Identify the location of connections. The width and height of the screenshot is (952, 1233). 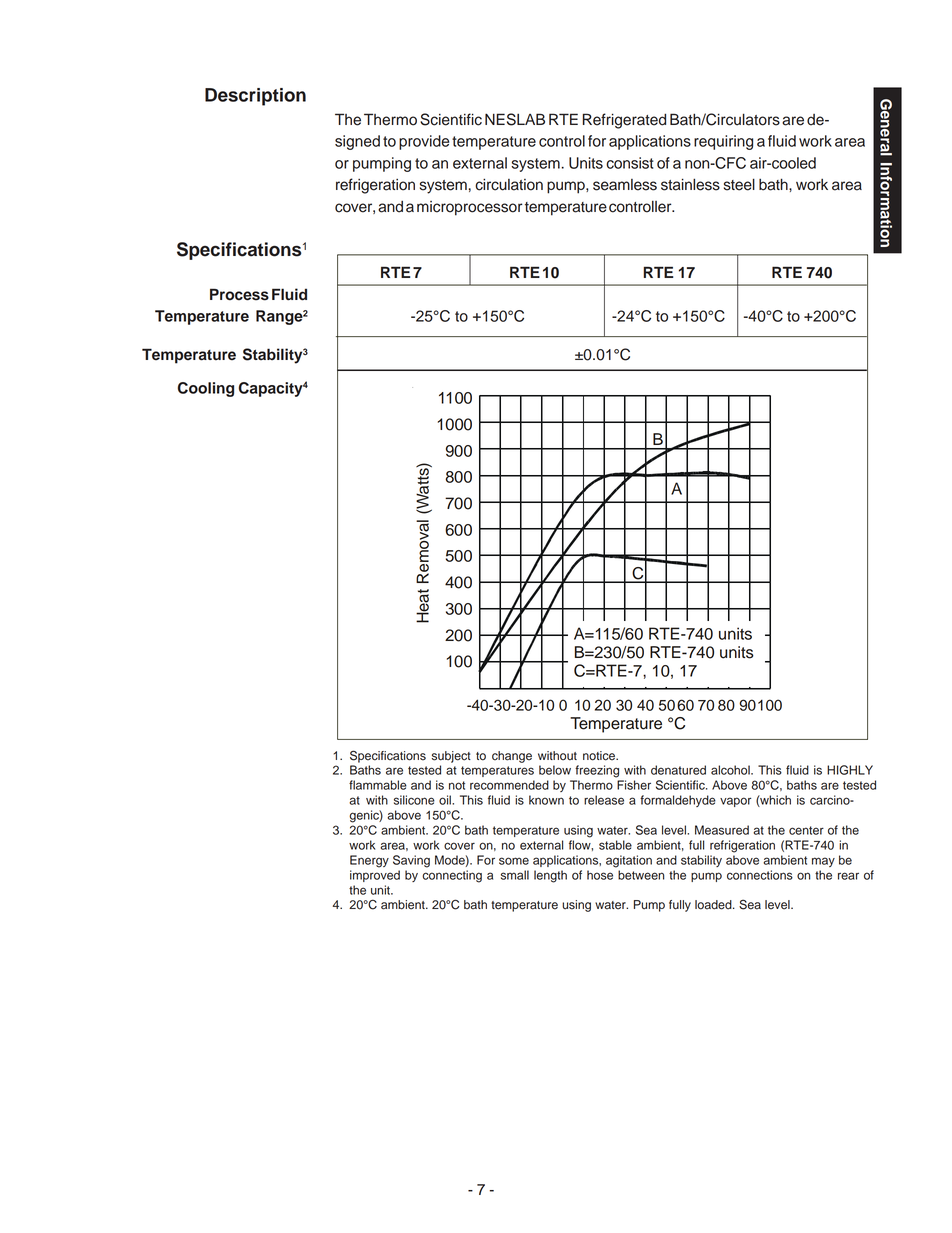
(760, 875).
